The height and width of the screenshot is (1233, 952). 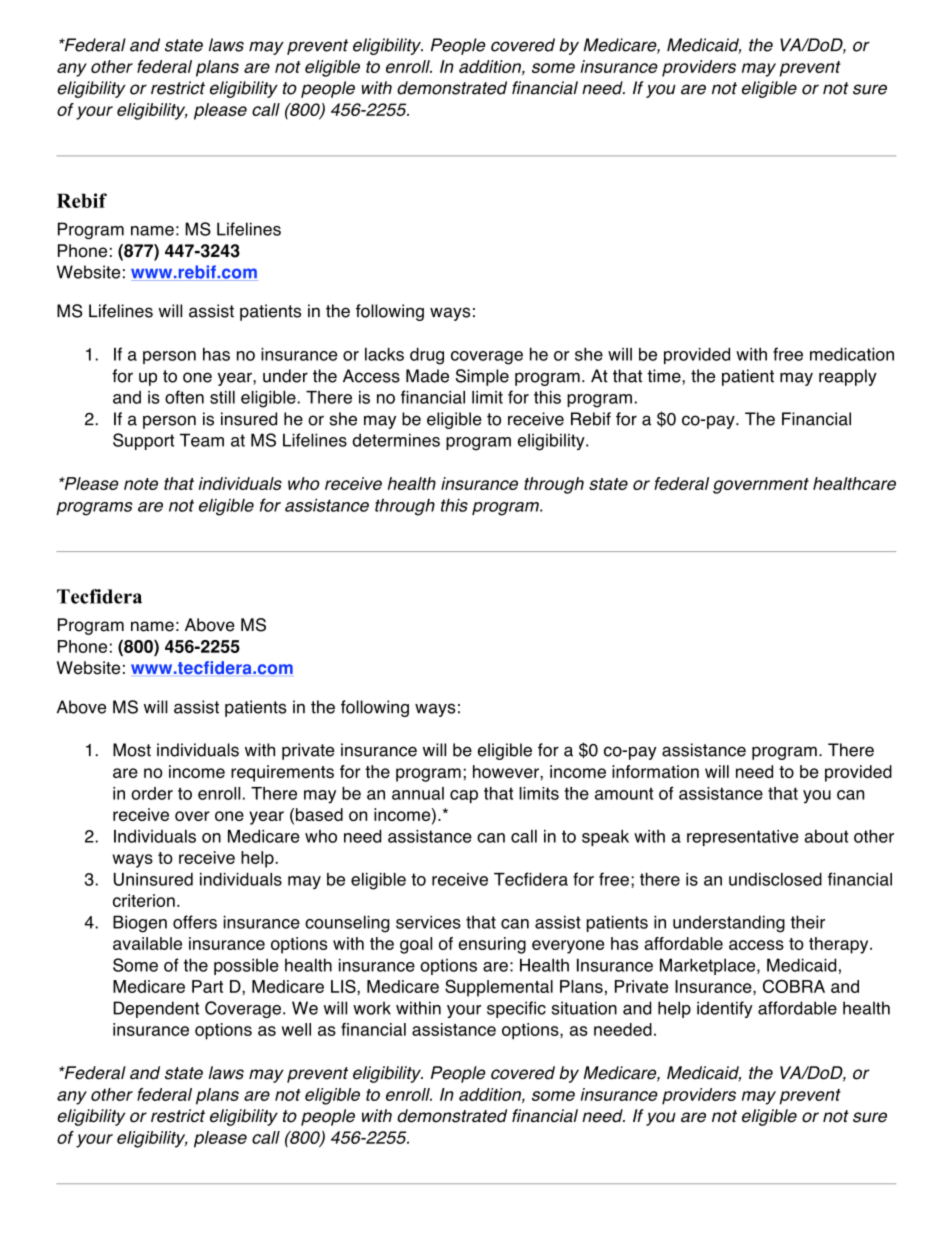 What do you see at coordinates (848, 377) in the screenshot?
I see `reapply` at bounding box center [848, 377].
